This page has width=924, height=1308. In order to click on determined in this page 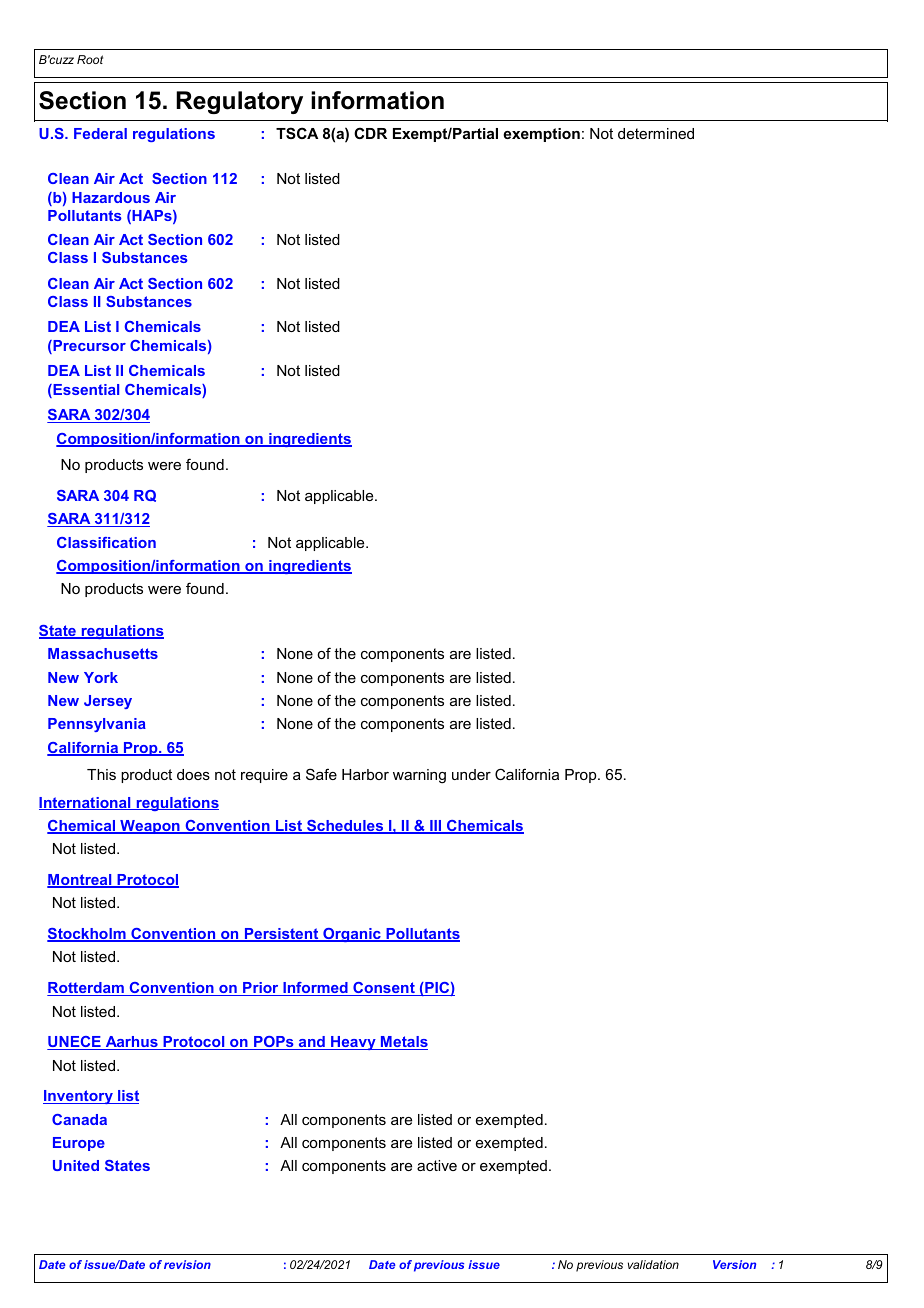, I will do `click(656, 133)`.
